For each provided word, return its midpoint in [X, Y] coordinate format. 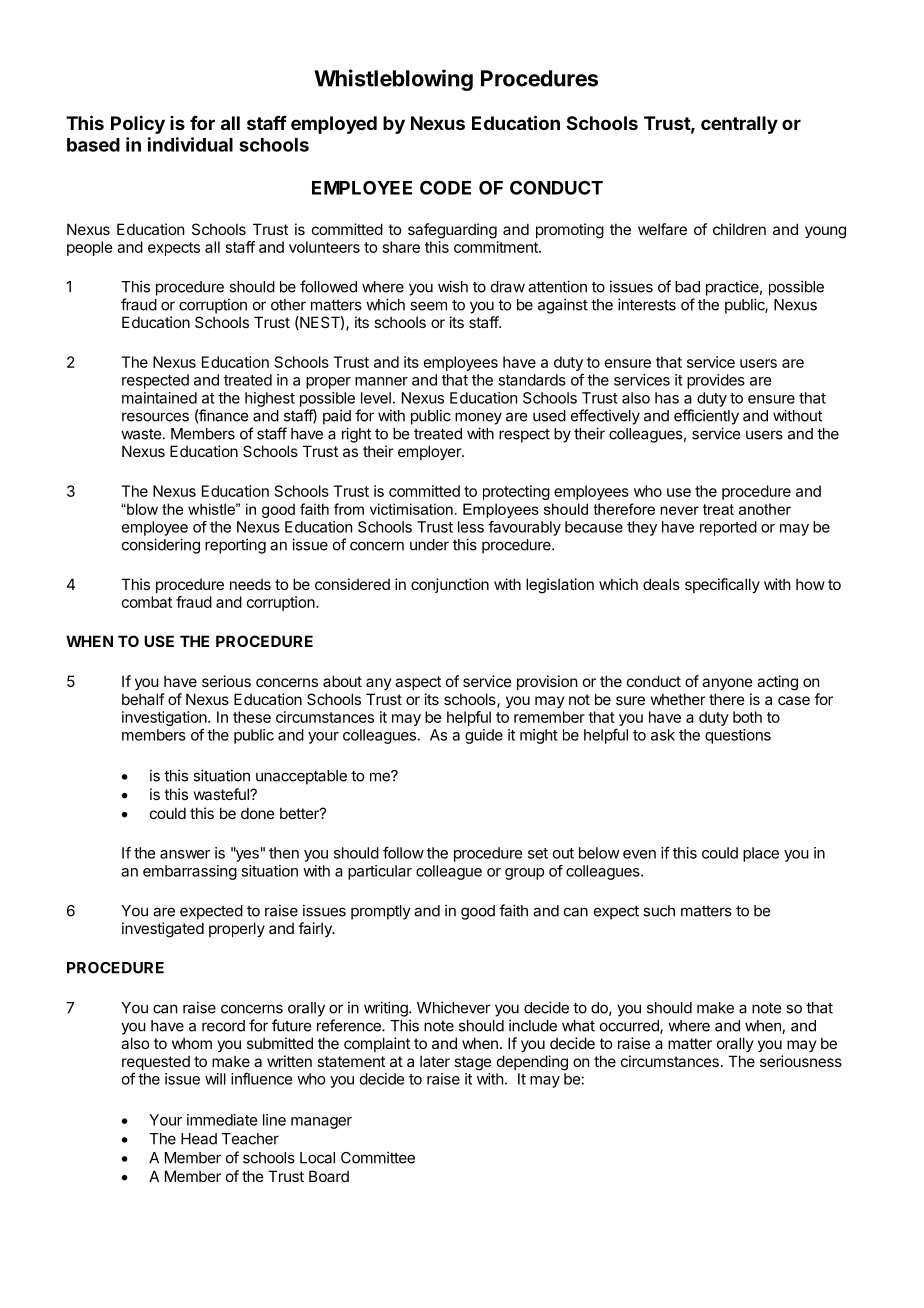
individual [190, 144]
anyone [727, 684]
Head [199, 1139]
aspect [418, 683]
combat [147, 602]
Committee [378, 1157]
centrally [739, 125]
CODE [445, 187]
